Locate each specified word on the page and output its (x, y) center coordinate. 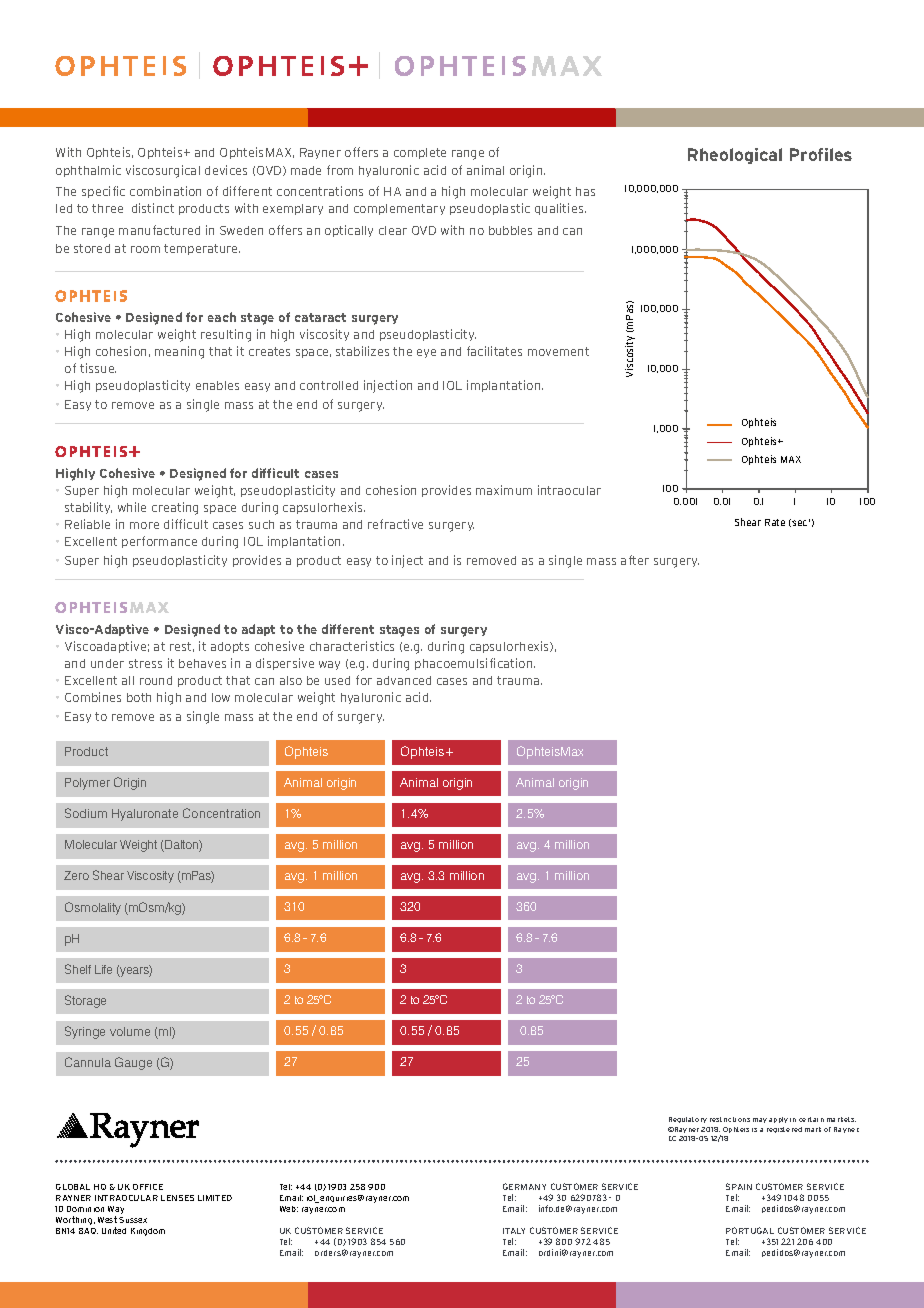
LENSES (177, 1198)
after (635, 560)
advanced (404, 680)
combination (165, 191)
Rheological (735, 156)
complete (420, 153)
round (156, 680)
